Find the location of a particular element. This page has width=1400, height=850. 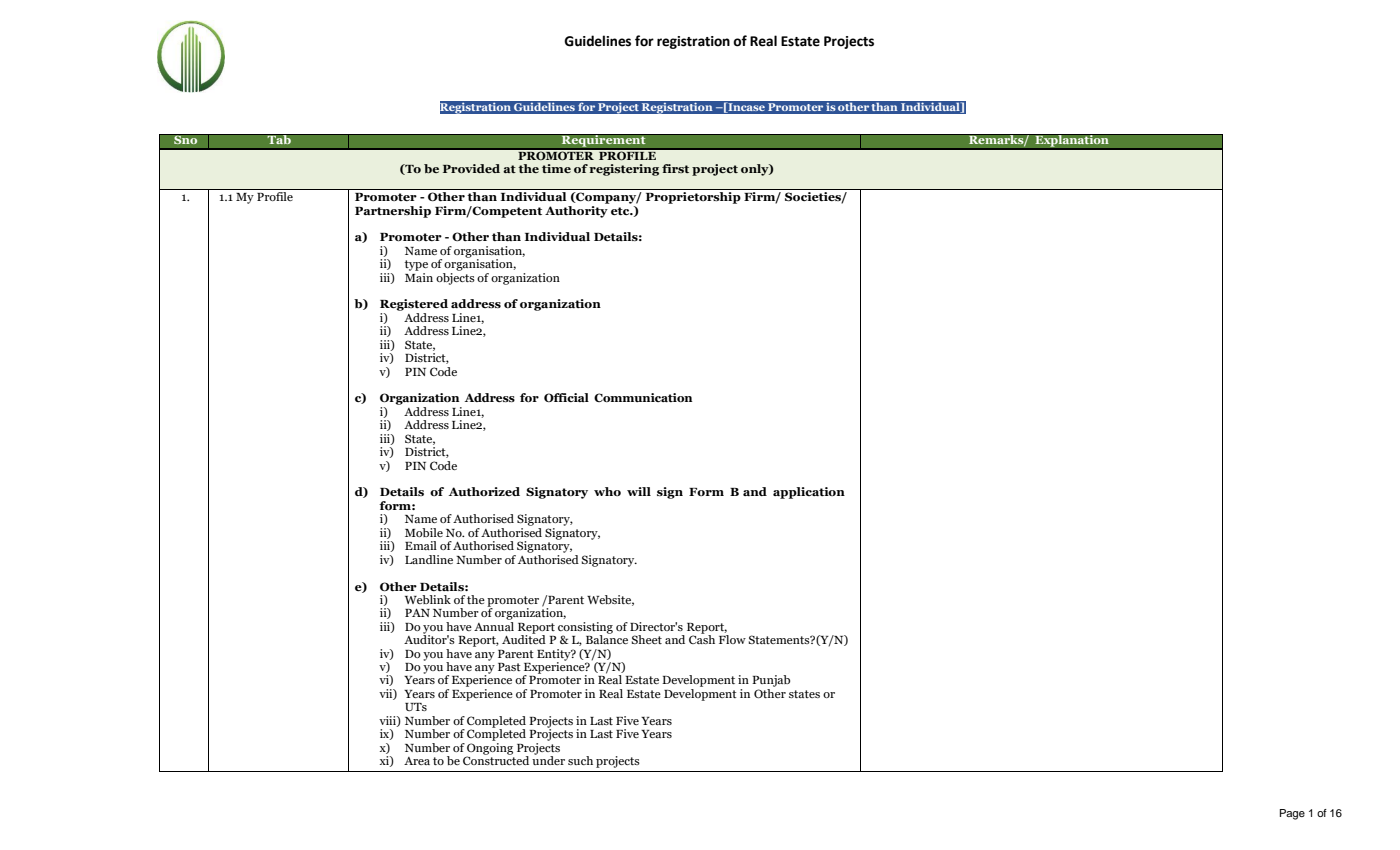

first is located at coordinates (675, 168).
